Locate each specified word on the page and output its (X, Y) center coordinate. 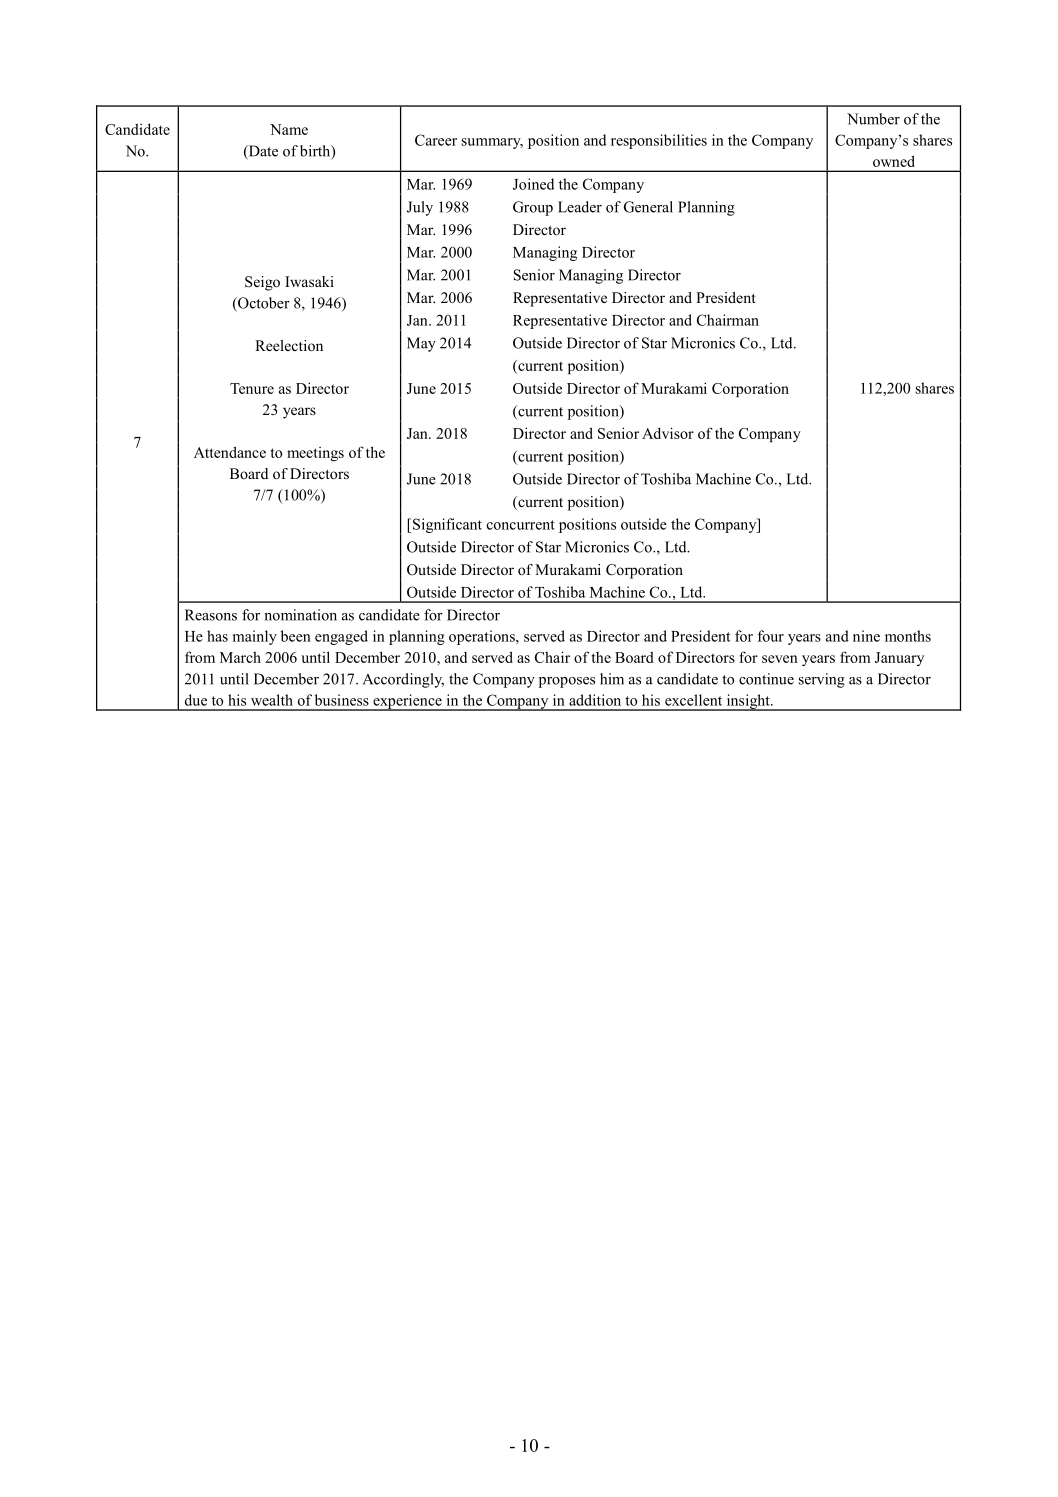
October (263, 304)
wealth (272, 700)
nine (866, 636)
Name (289, 129)
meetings (315, 454)
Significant (447, 525)
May (421, 344)
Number (873, 119)
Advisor (668, 433)
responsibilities (659, 141)
